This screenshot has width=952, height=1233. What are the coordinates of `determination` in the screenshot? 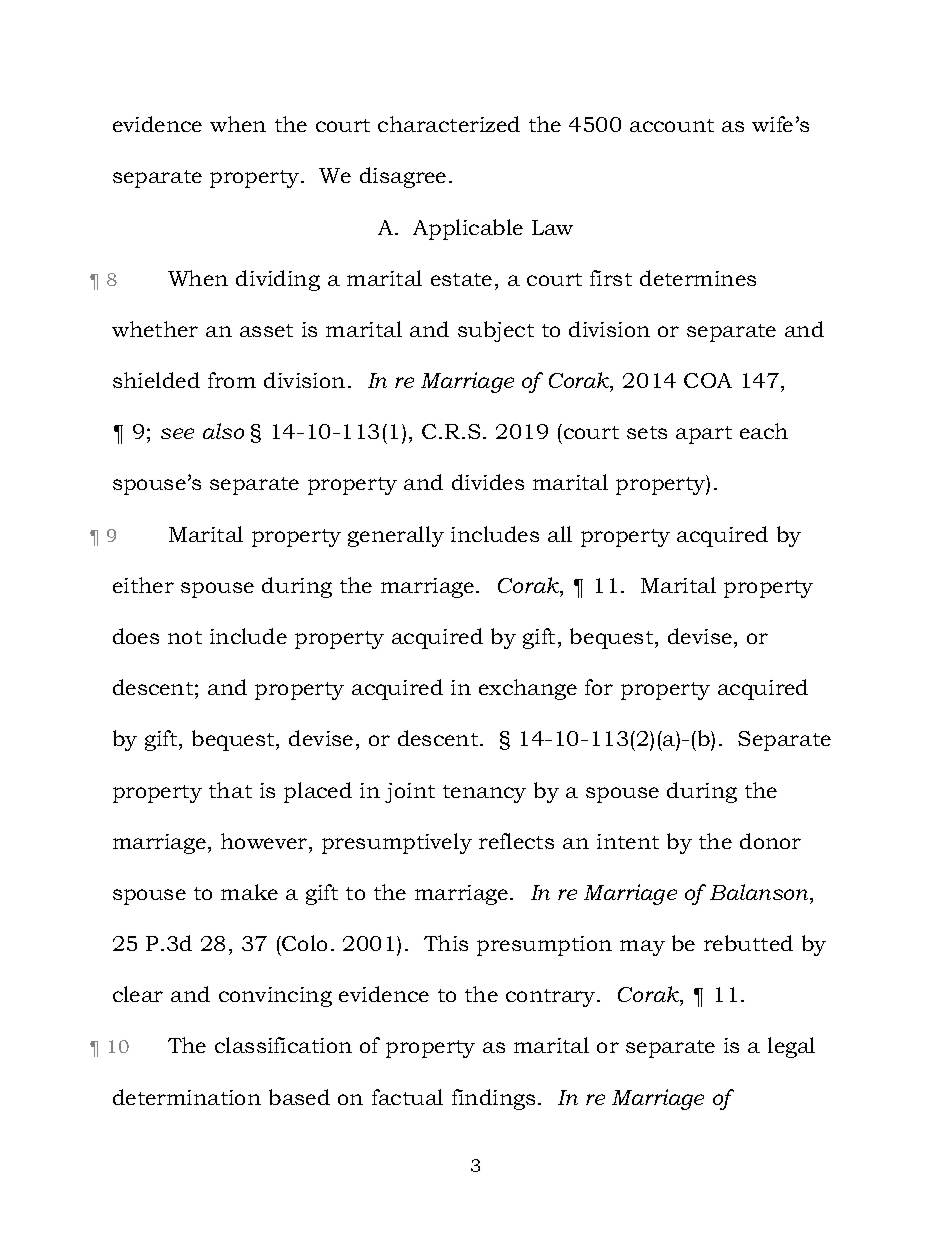 It's located at (187, 1097).
